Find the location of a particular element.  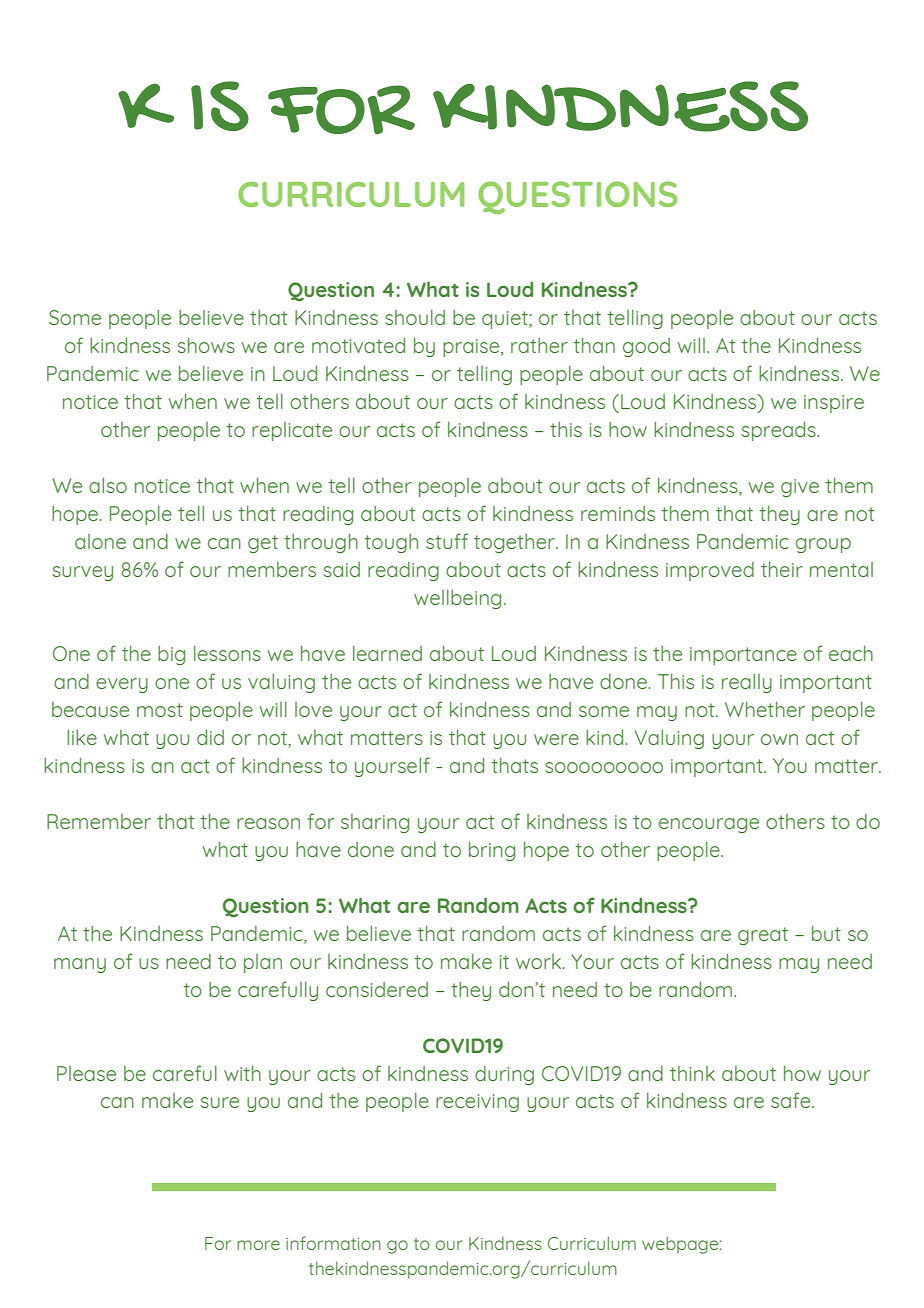

did is located at coordinates (210, 737).
